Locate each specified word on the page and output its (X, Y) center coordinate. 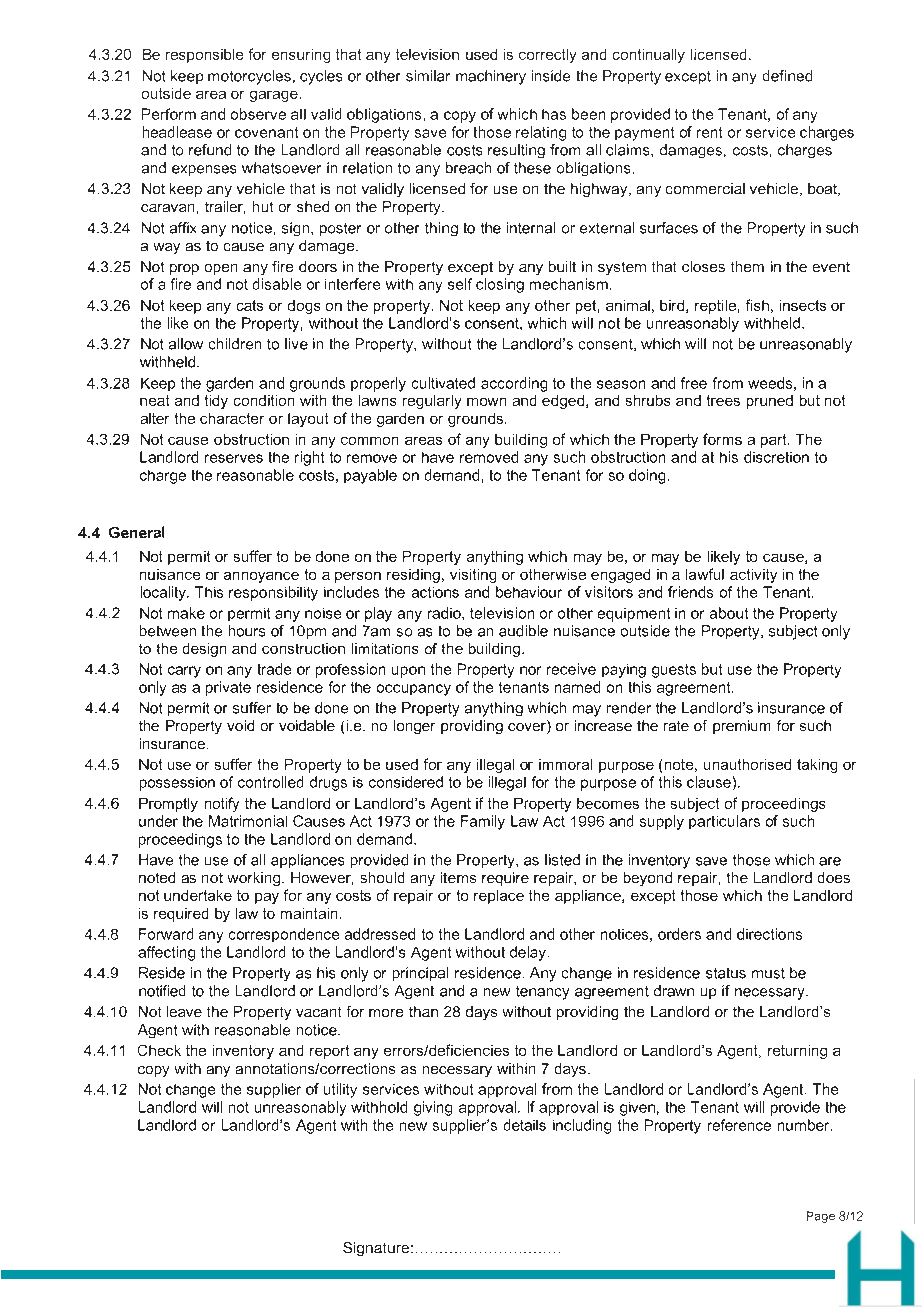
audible (523, 631)
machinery (491, 77)
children (235, 344)
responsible (204, 56)
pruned (770, 402)
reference (739, 1125)
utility (340, 1090)
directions (769, 934)
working (254, 879)
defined (787, 76)
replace (499, 897)
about (729, 613)
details (525, 1125)
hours (247, 631)
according (514, 384)
